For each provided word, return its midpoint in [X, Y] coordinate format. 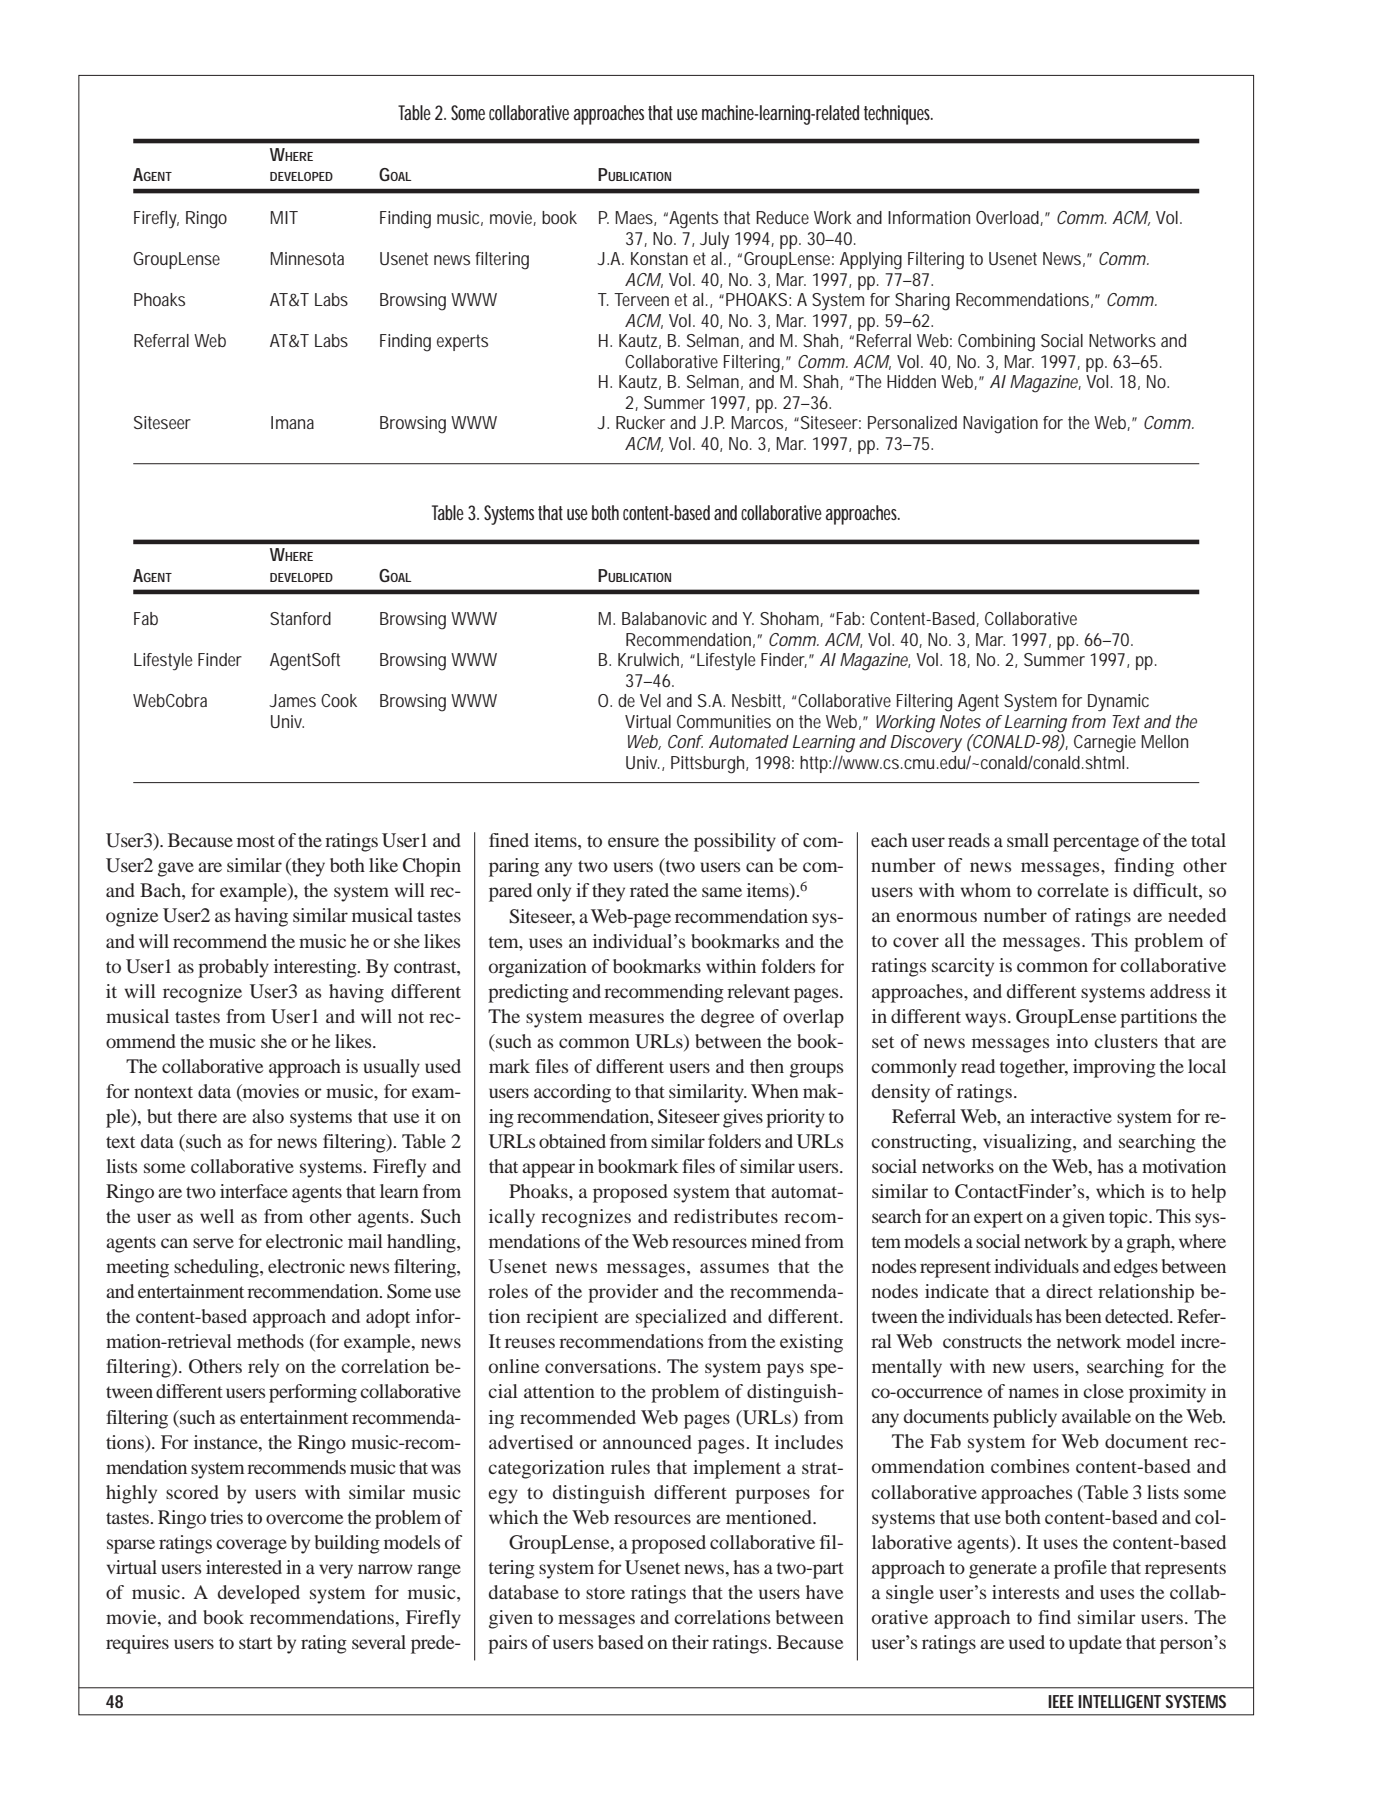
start [255, 1643]
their [690, 1642]
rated [649, 890]
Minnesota [307, 258]
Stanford [300, 618]
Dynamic [1118, 703]
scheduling [217, 1268]
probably [233, 968]
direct [1069, 1291]
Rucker [640, 422]
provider [623, 1293]
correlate [1073, 890]
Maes [635, 218]
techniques [898, 115]
